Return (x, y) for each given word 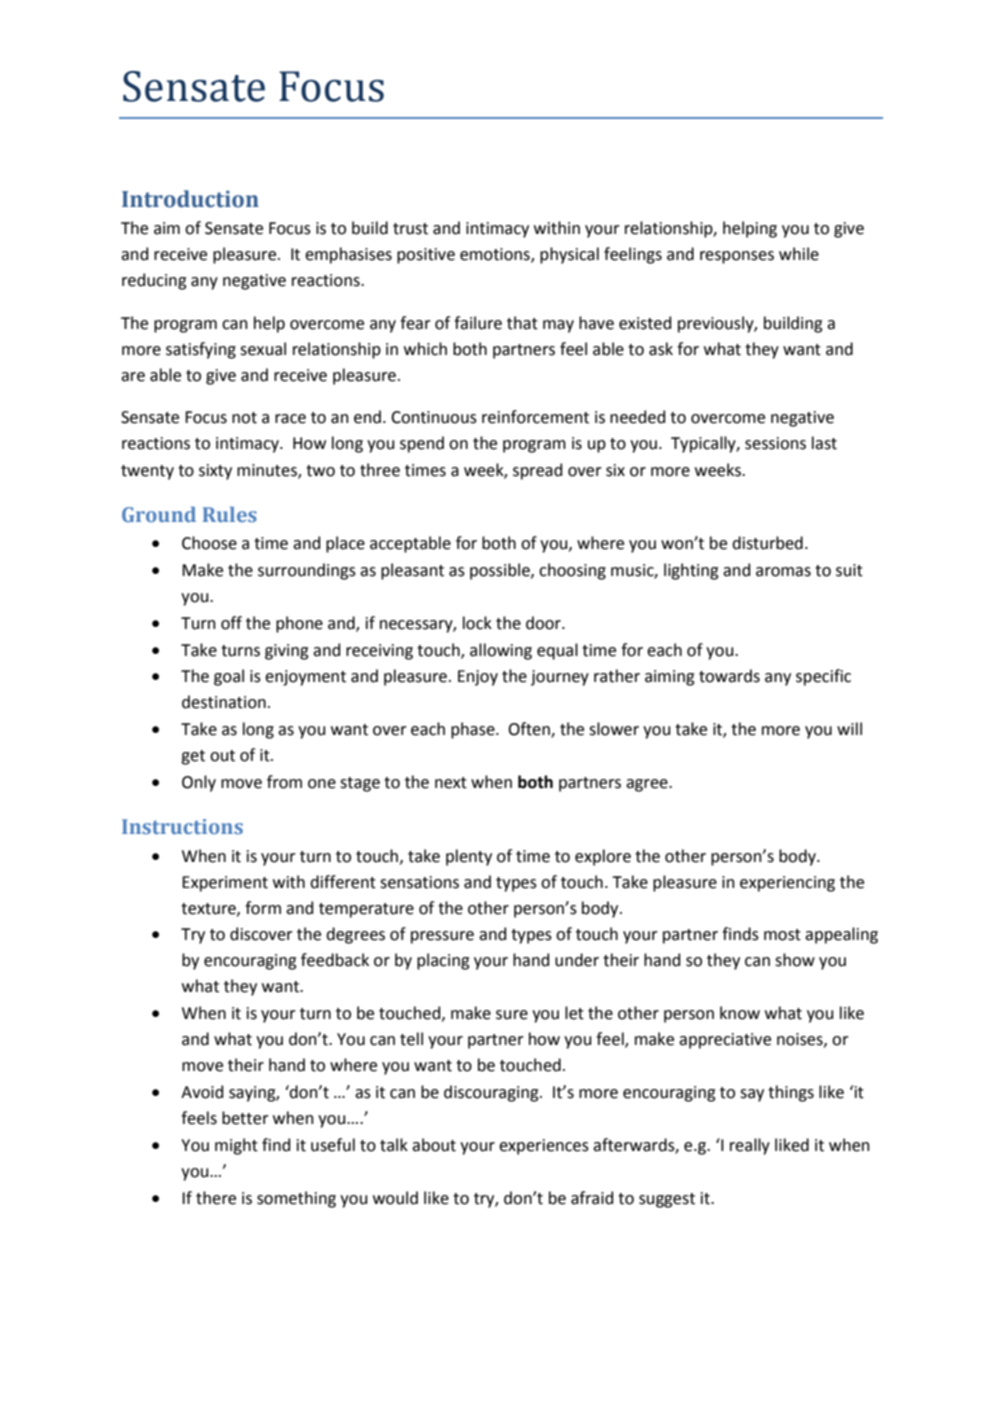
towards (729, 676)
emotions (496, 255)
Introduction (190, 199)
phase (474, 730)
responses (737, 257)
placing (443, 961)
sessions (775, 443)
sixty (215, 472)
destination (224, 702)
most (782, 935)
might (236, 1146)
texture (209, 909)
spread (537, 471)
